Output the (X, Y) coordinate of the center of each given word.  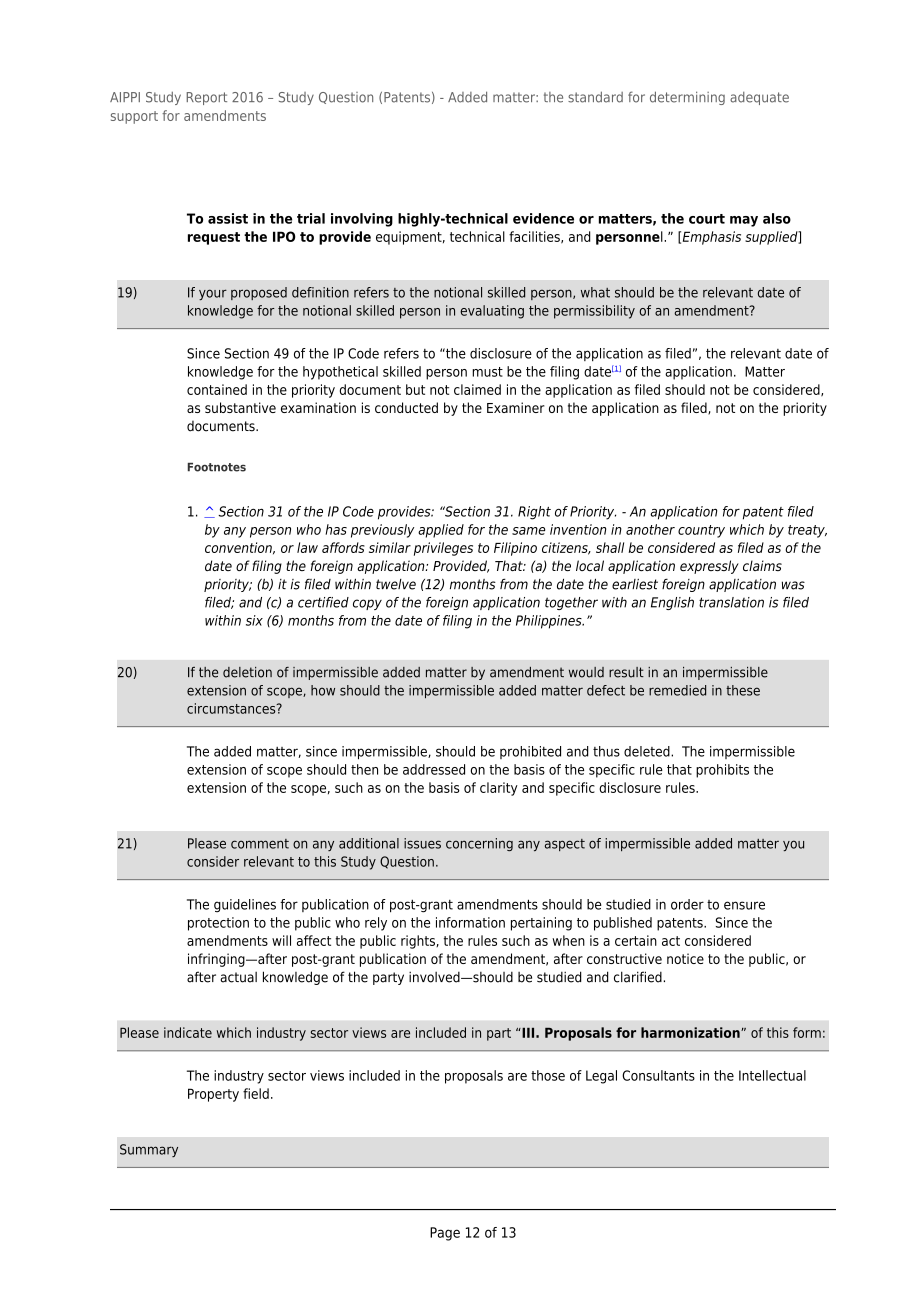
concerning (479, 844)
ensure (744, 905)
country (701, 531)
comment (260, 844)
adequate (759, 98)
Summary (149, 1150)
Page (445, 1234)
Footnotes (217, 467)
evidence (543, 218)
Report (206, 98)
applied (441, 531)
